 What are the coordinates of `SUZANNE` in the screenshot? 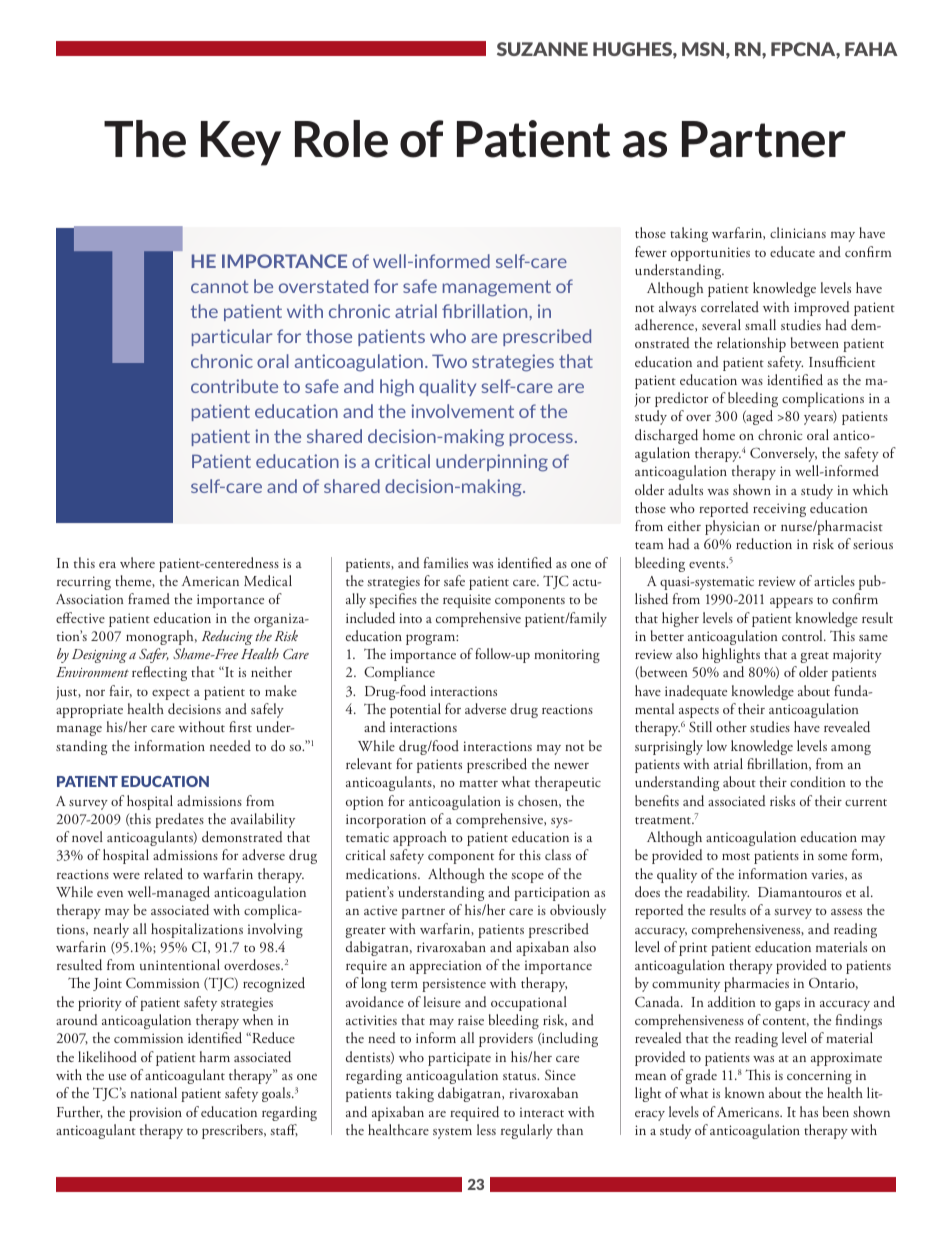 It's located at (542, 49).
